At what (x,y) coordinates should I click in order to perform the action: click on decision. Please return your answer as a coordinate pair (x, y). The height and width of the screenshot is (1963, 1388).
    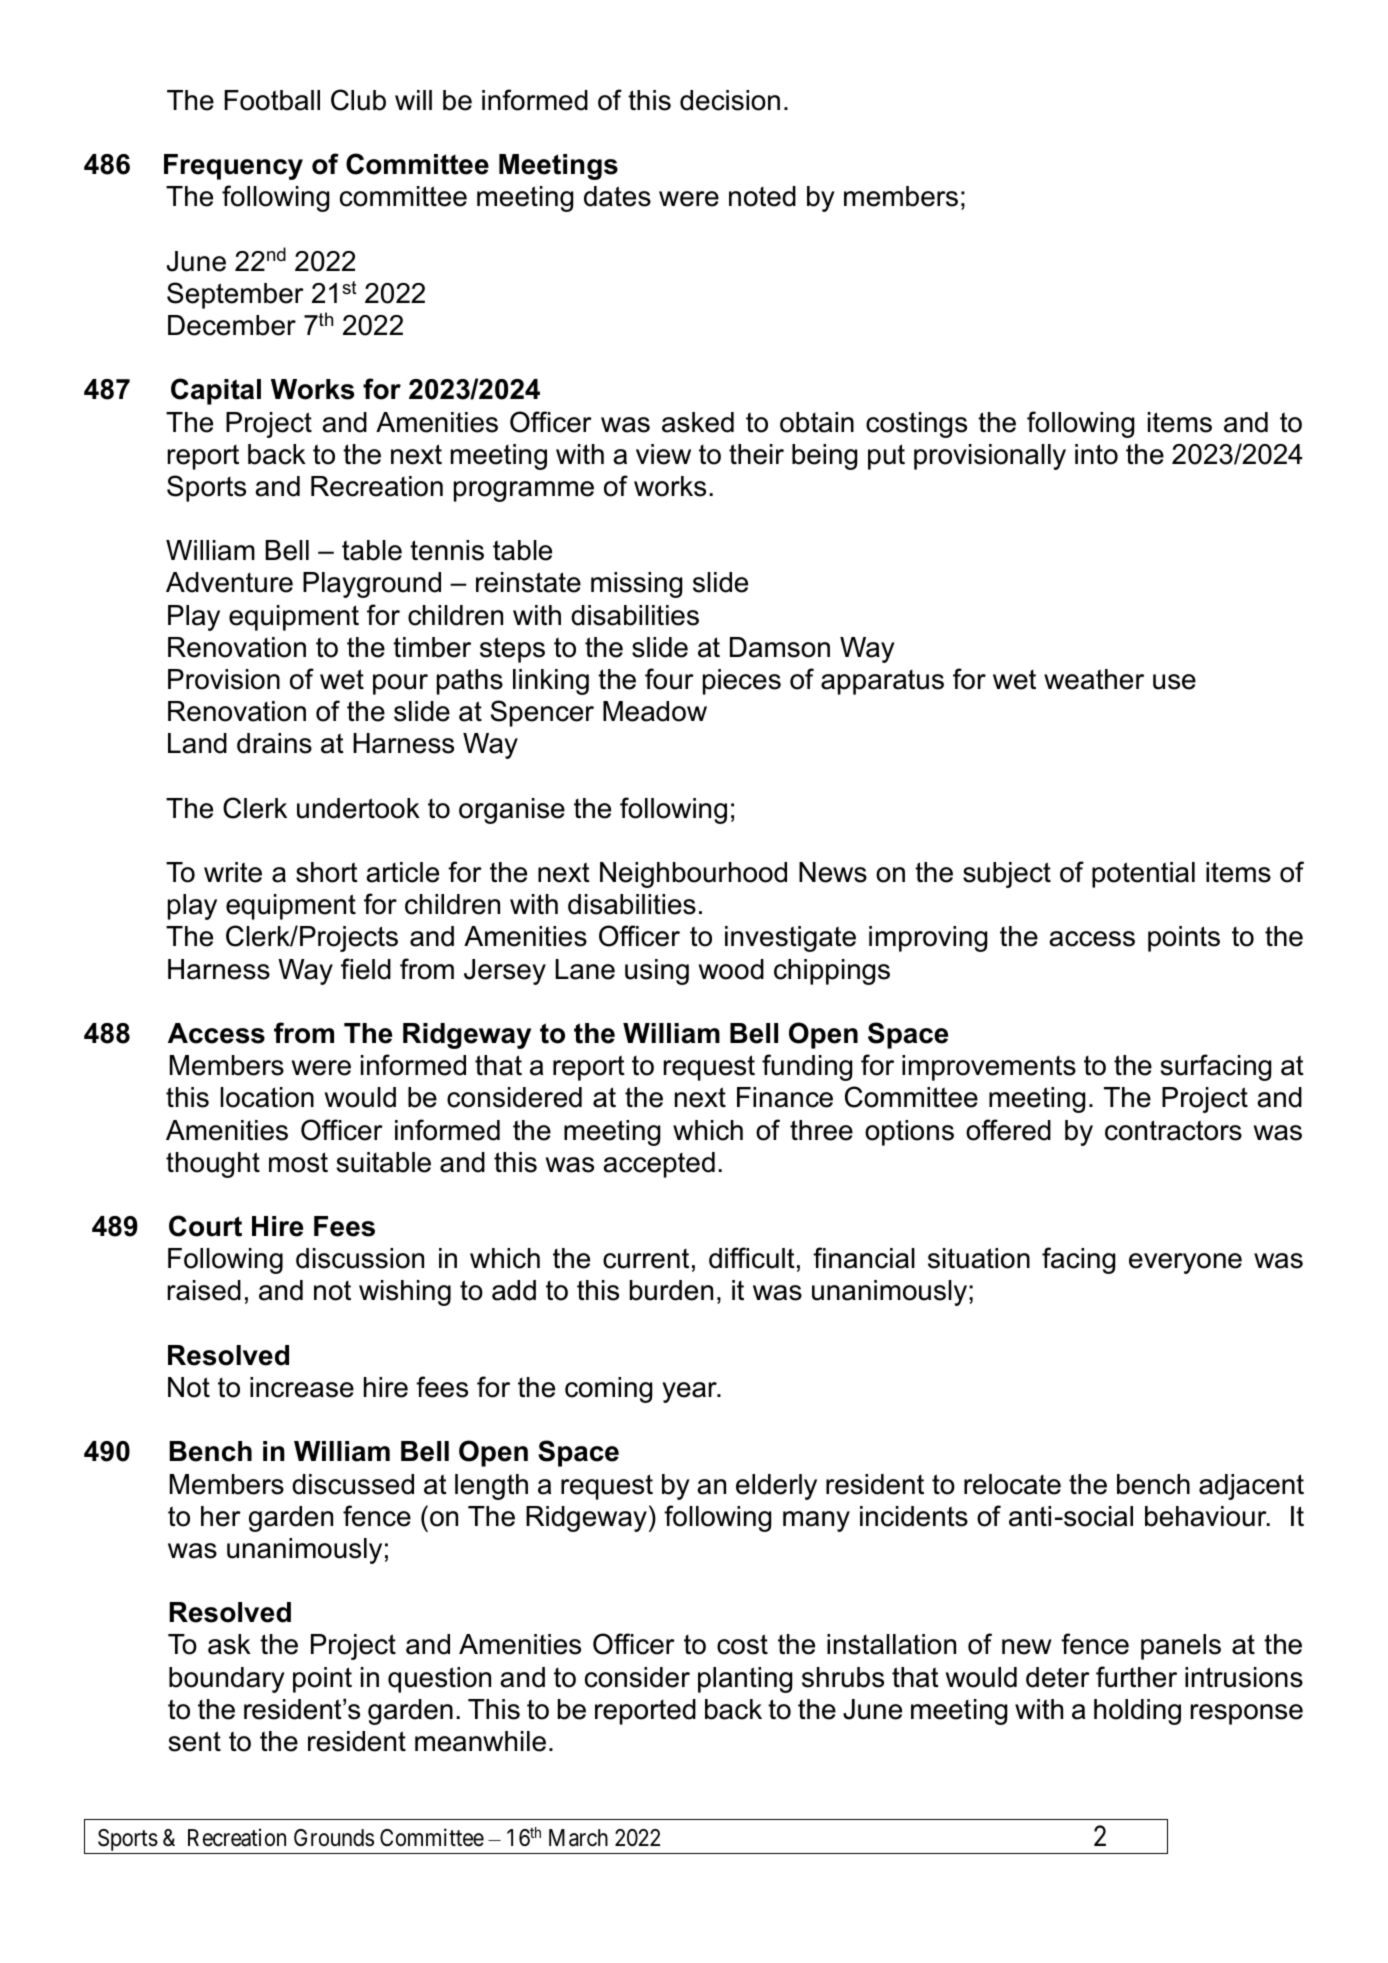
    Looking at the image, I should click on (730, 100).
